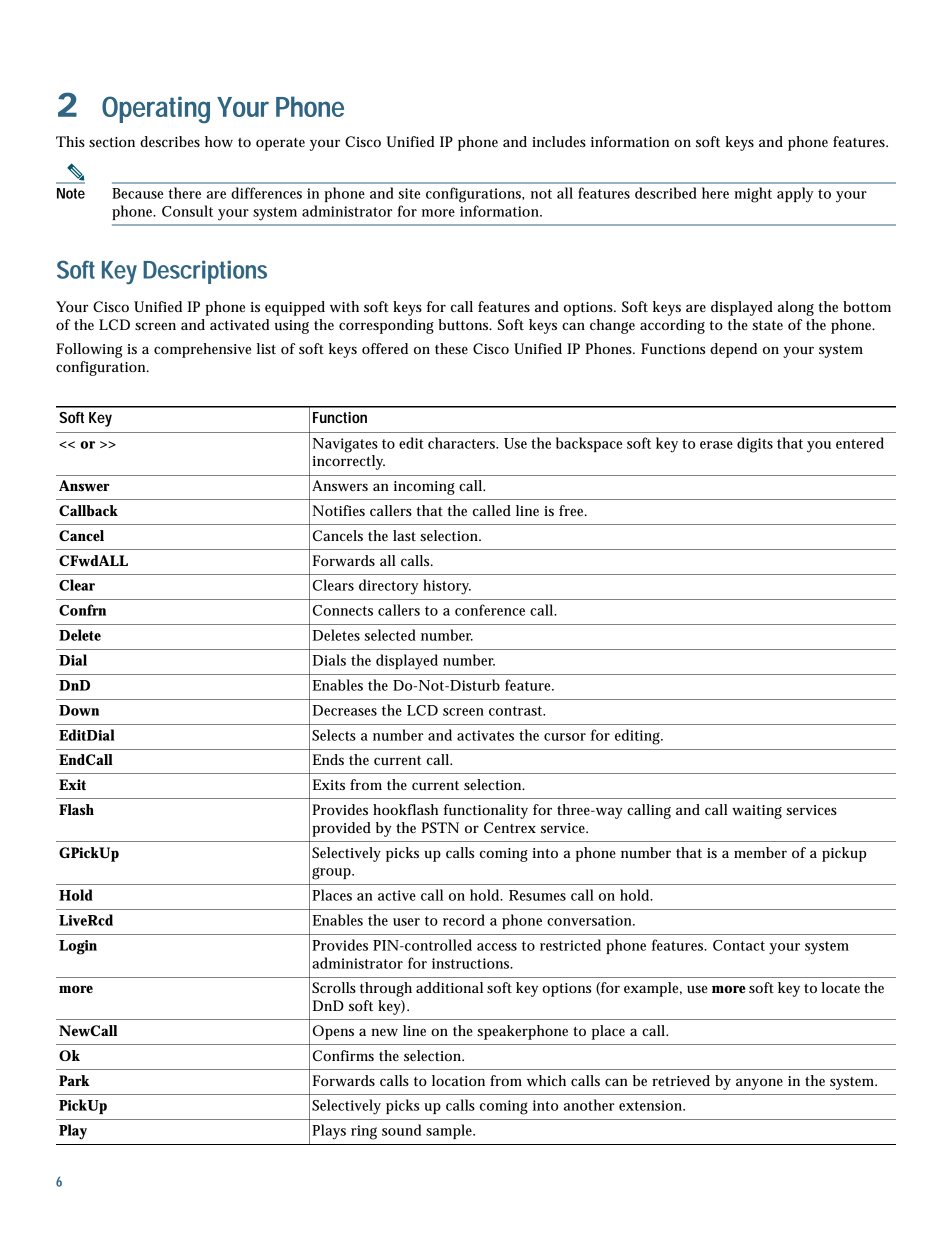 The height and width of the image is (1233, 952). What do you see at coordinates (767, 325) in the image?
I see `state` at bounding box center [767, 325].
